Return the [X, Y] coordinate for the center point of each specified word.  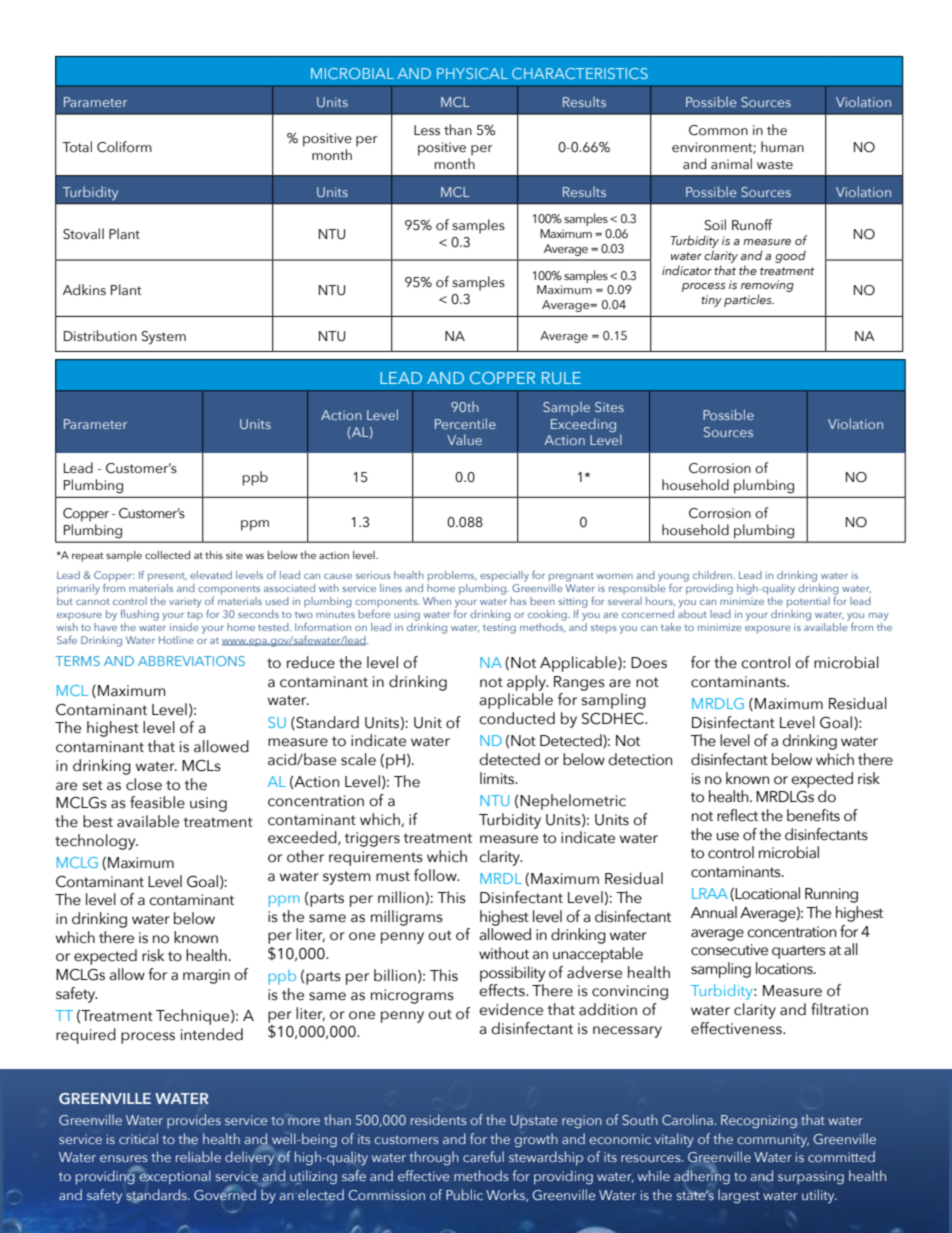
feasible [157, 802]
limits [498, 778]
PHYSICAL [472, 73]
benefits [813, 815]
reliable [198, 1156]
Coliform [124, 147]
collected [167, 555]
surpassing [811, 1178]
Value [464, 439]
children [713, 575]
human [782, 146]
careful [483, 1156]
